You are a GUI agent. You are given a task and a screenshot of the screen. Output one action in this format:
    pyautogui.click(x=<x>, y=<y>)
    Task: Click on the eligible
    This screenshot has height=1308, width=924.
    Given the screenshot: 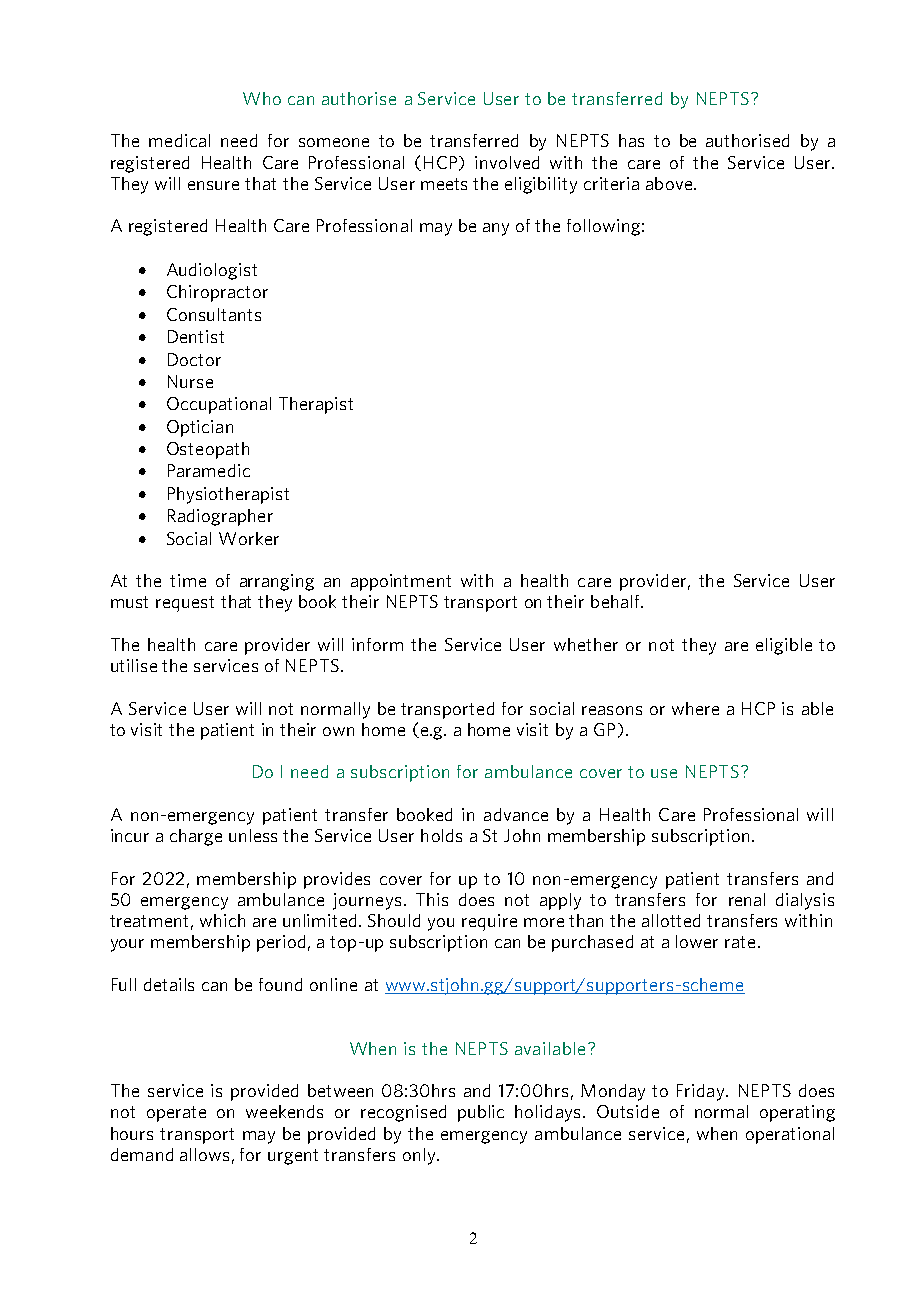 What is the action you would take?
    pyautogui.click(x=784, y=646)
